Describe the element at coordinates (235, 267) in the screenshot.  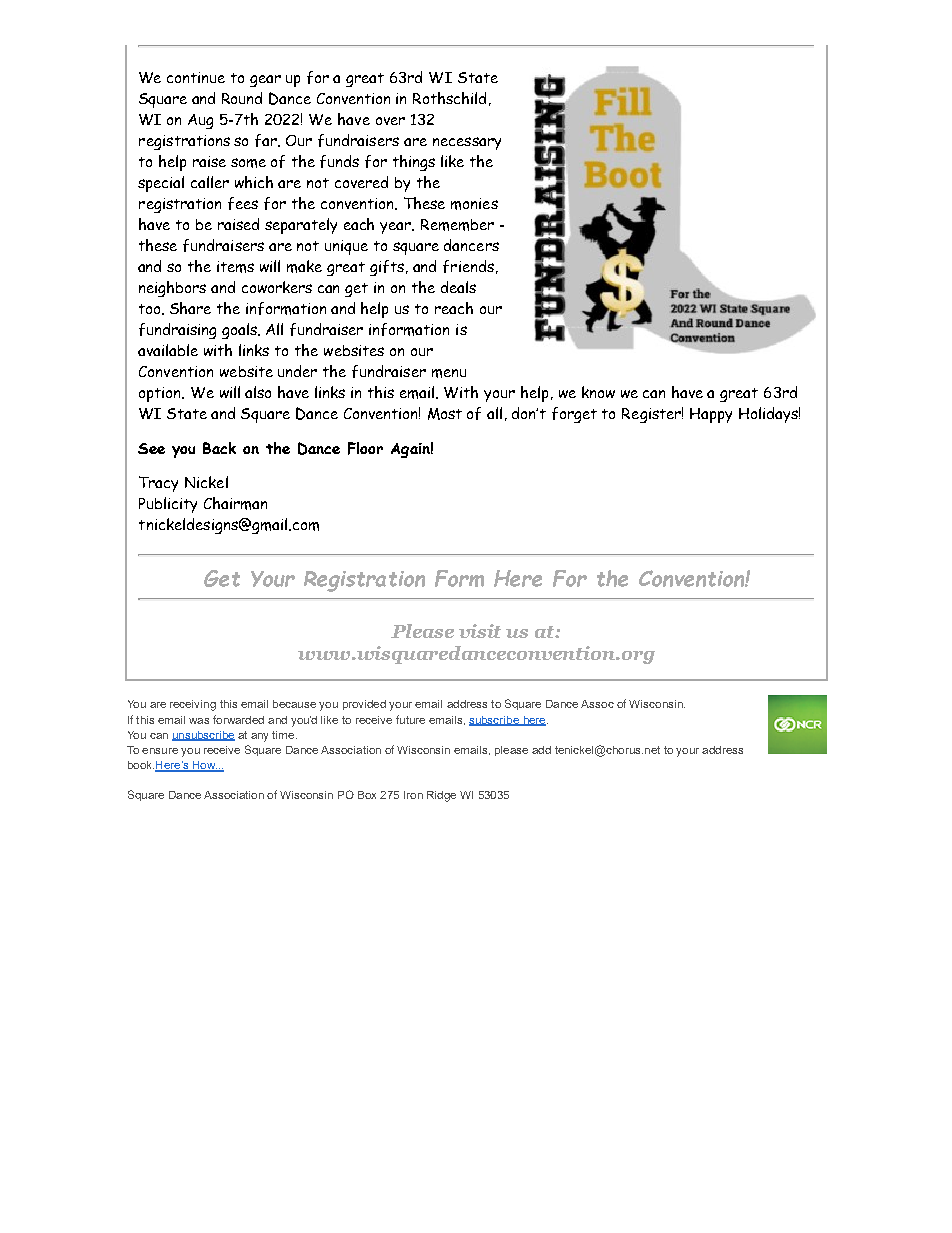
I see `items` at that location.
